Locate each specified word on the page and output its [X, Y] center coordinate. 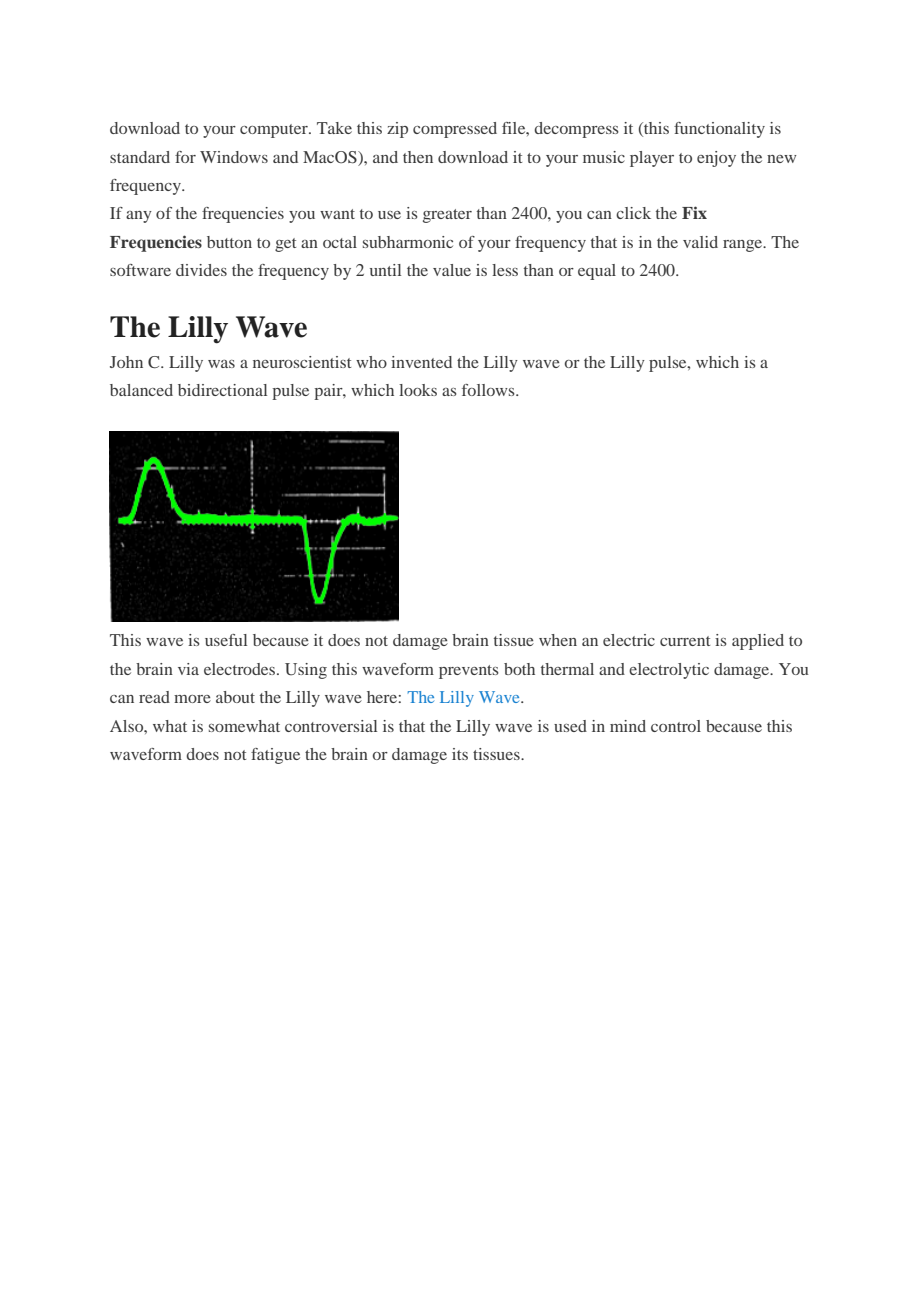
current [685, 641]
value [452, 270]
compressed [455, 130]
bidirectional [222, 390]
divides [201, 270]
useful [226, 640]
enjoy [716, 159]
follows [489, 390]
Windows [234, 157]
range [744, 246]
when [558, 640]
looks [418, 390]
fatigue [275, 756]
